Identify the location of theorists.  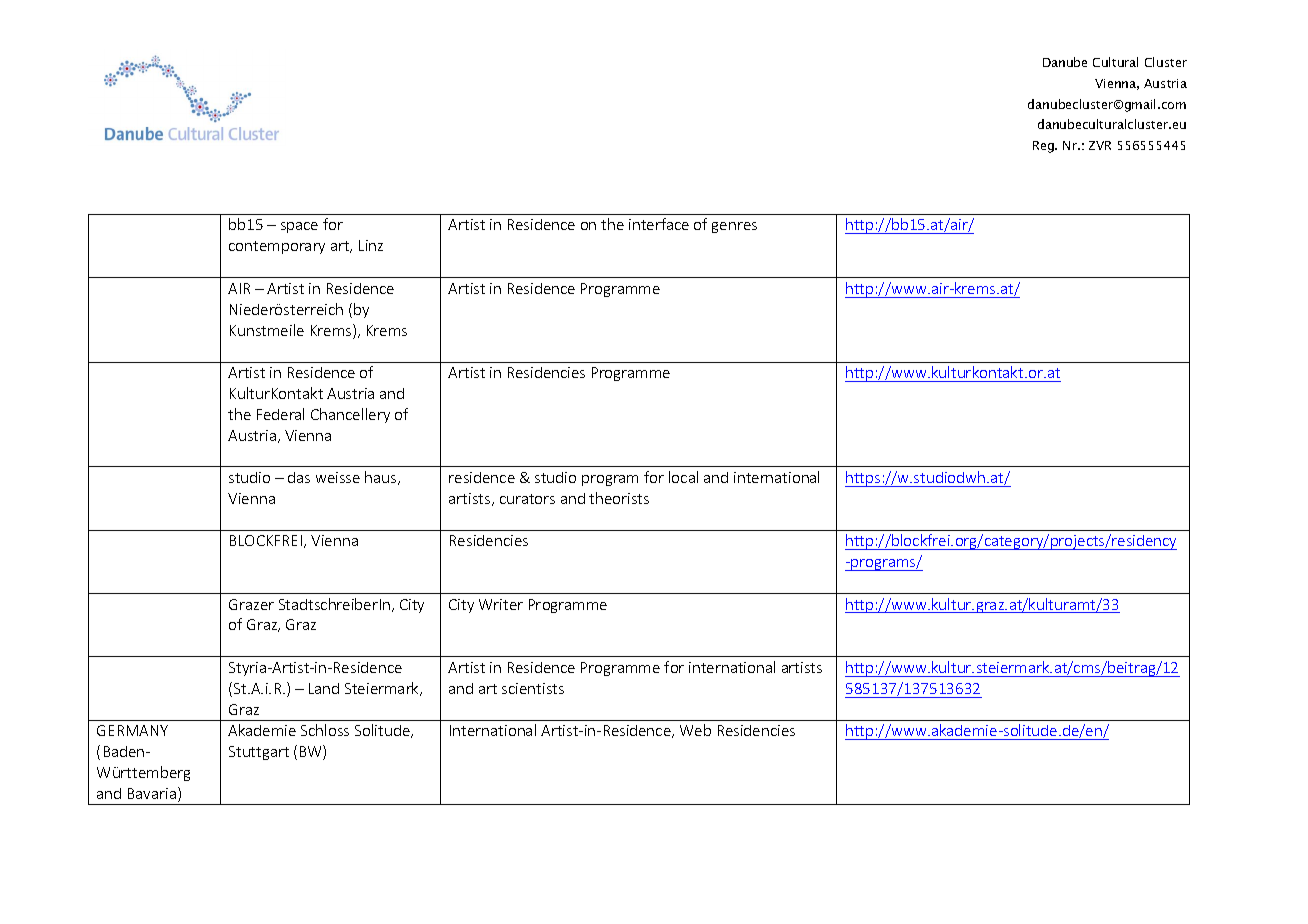
(619, 498).
